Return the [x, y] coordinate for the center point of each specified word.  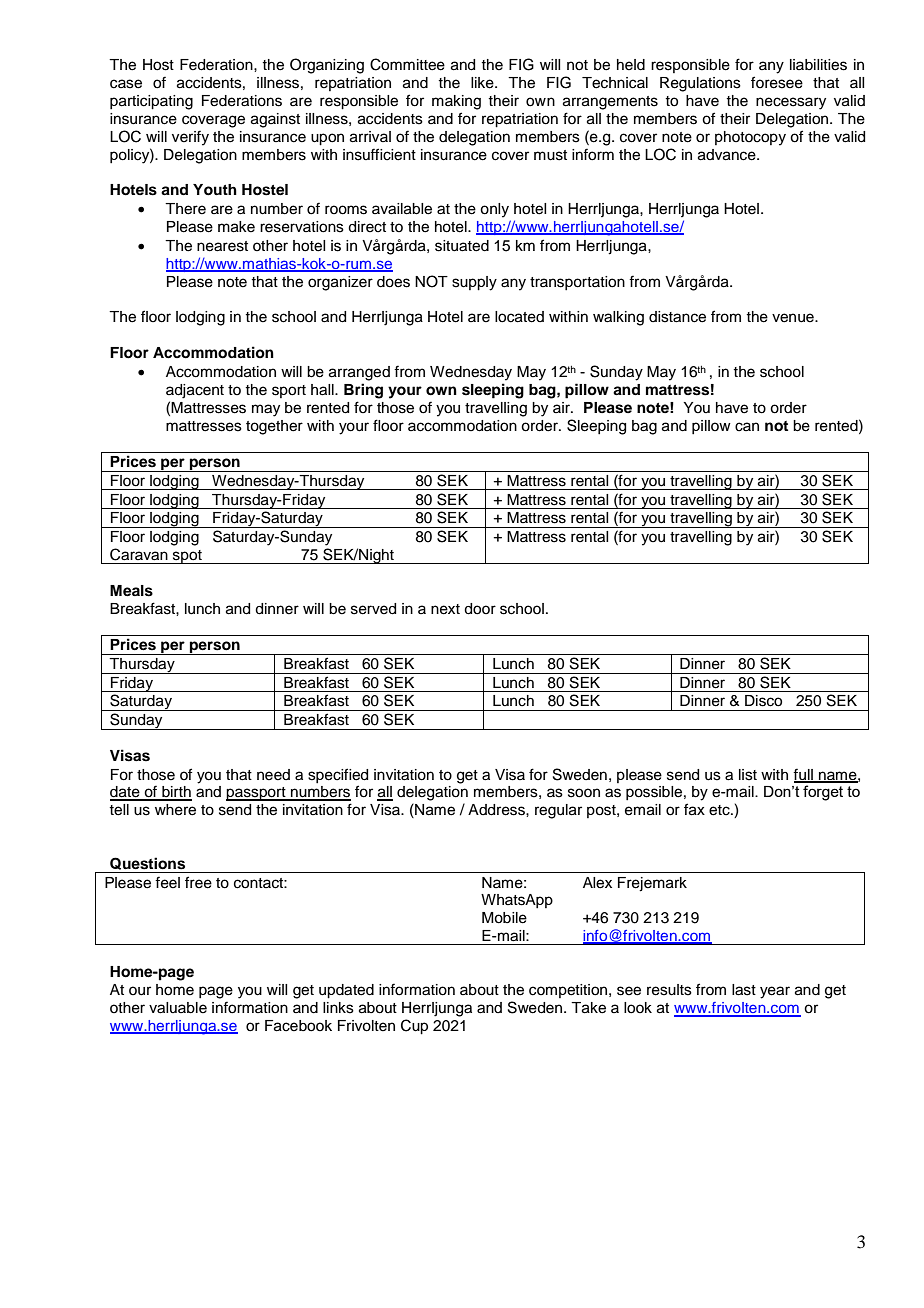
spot [187, 557]
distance [677, 317]
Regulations [700, 84]
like [483, 83]
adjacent [195, 391]
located [519, 317]
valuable [178, 1008]
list [748, 775]
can [747, 427]
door [480, 609]
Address [497, 810]
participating [151, 102]
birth [176, 793]
